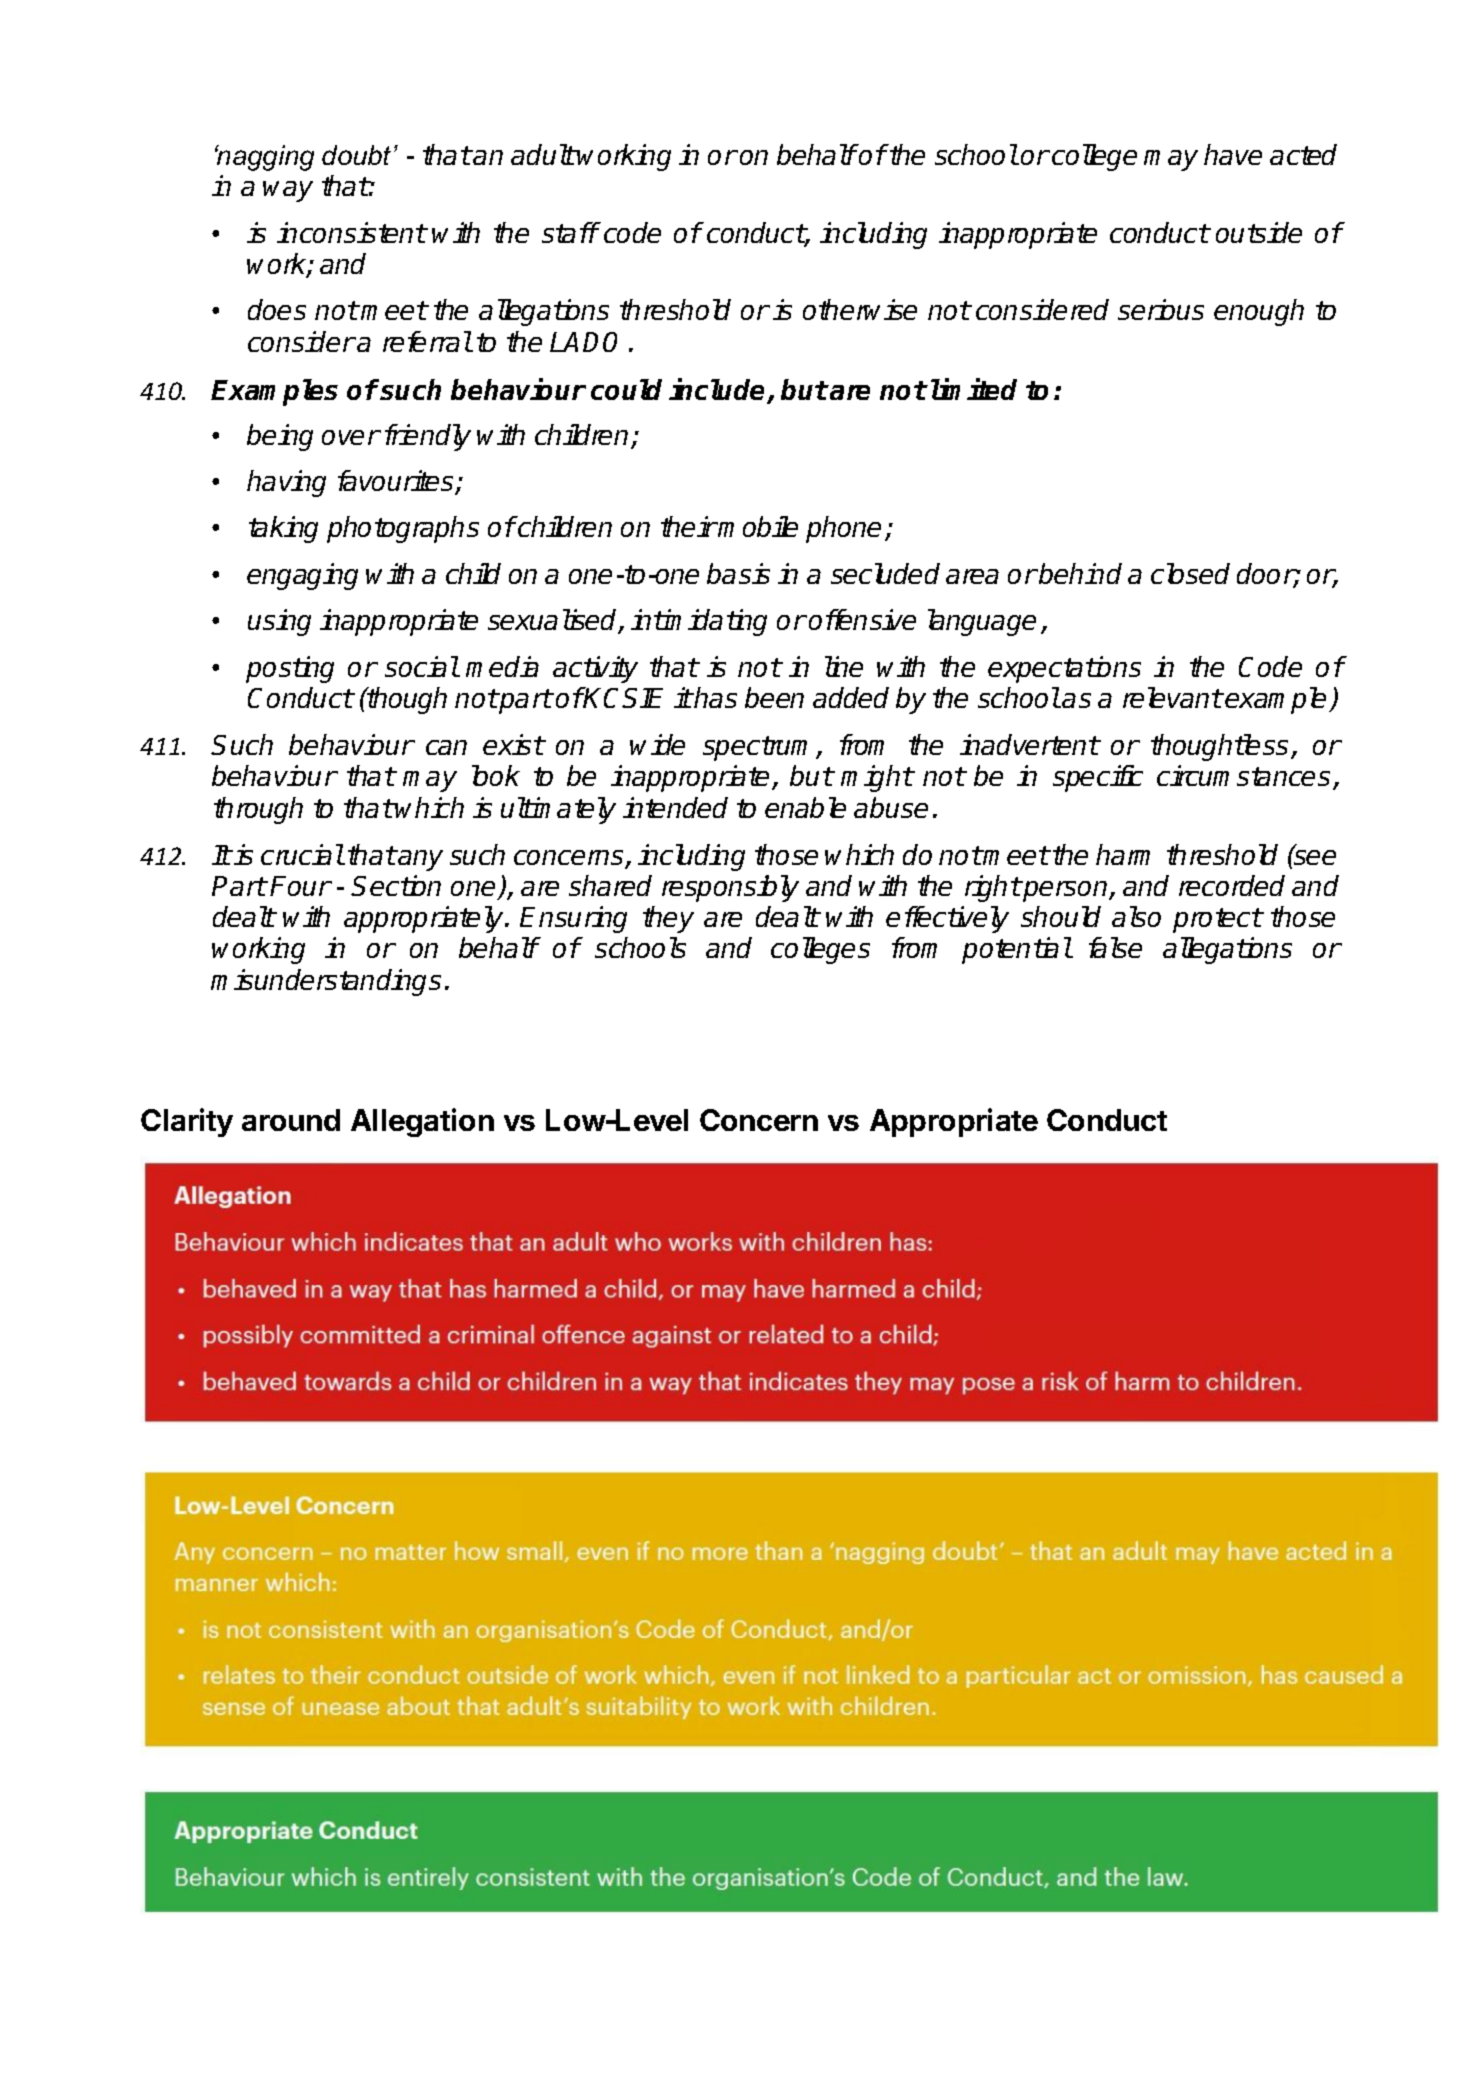 The image size is (1478, 2091). I want to click on closed, so click(1190, 573).
